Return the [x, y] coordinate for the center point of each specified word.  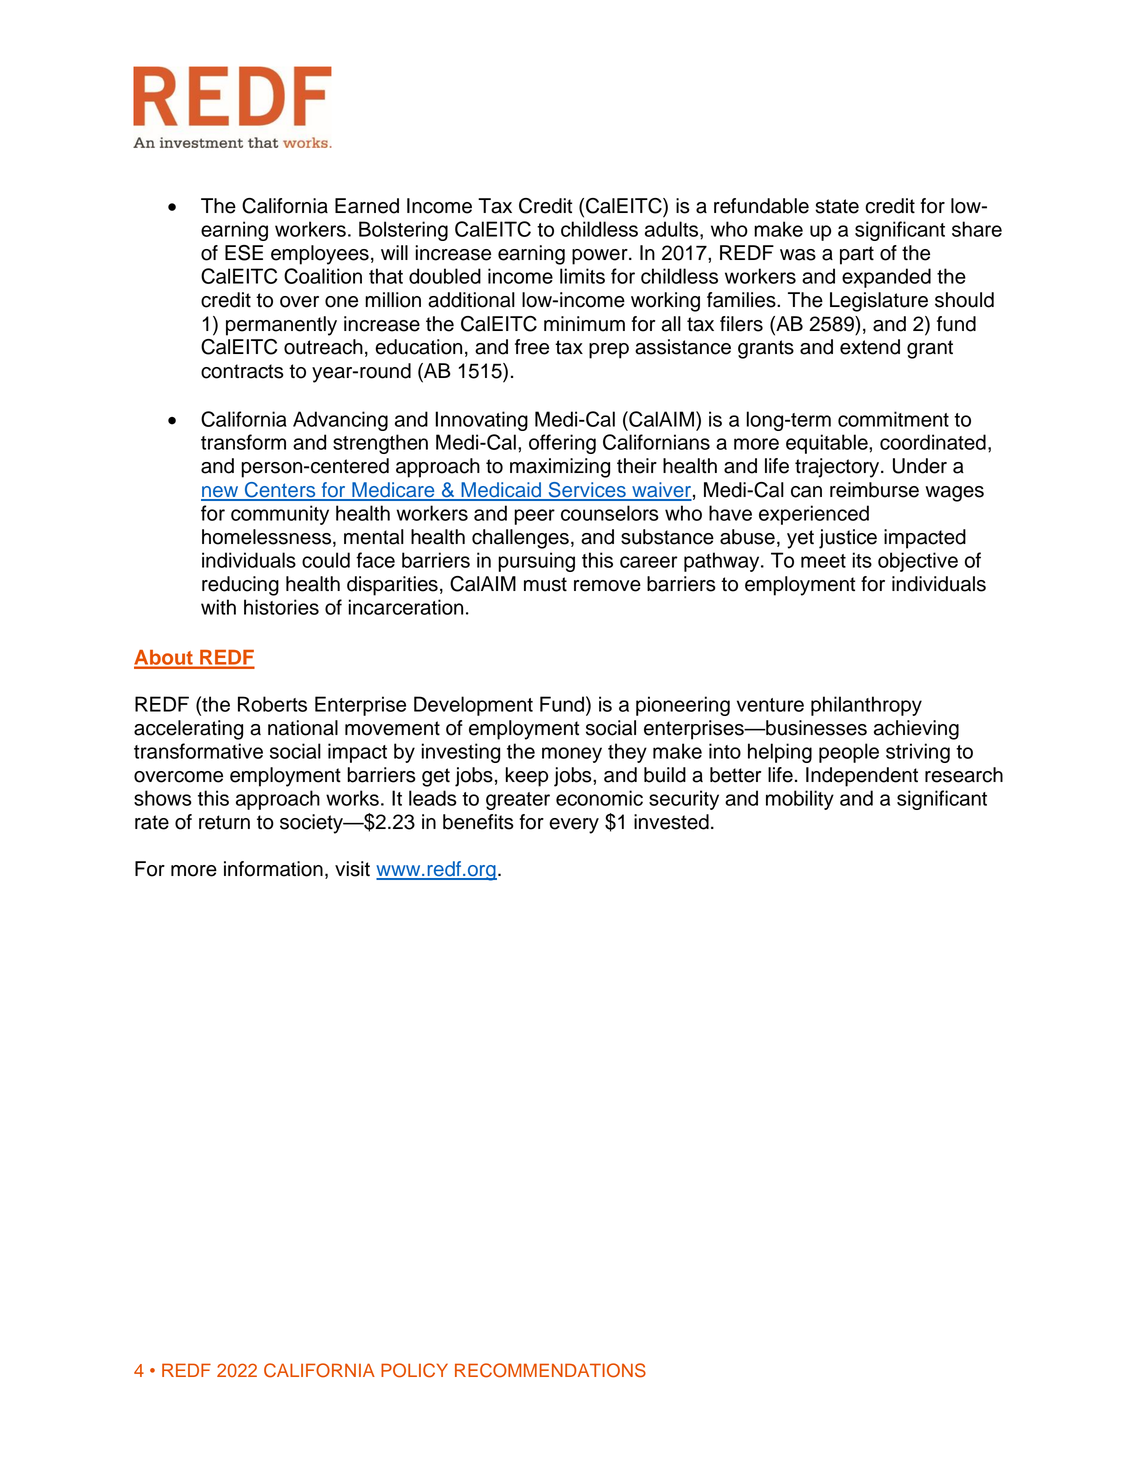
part [857, 255]
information [273, 869]
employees [320, 255]
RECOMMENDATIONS [550, 1370]
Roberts [272, 704]
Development [473, 706]
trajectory [838, 468]
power [601, 257]
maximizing [560, 468]
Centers [280, 491]
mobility [800, 800]
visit [352, 869]
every [574, 826]
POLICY [414, 1370]
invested [671, 822]
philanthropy [866, 706]
